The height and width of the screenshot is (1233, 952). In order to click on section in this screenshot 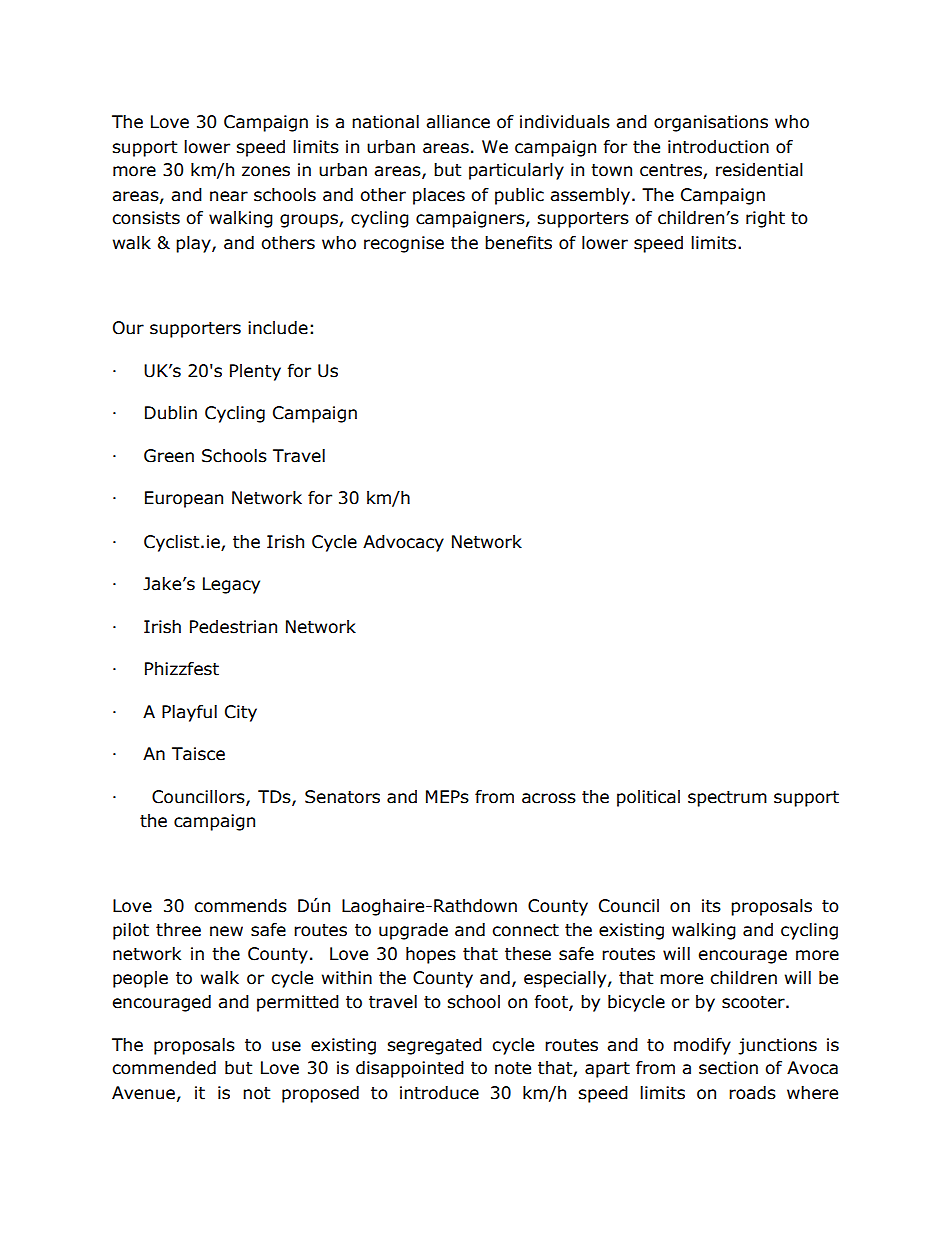, I will do `click(728, 1068)`.
